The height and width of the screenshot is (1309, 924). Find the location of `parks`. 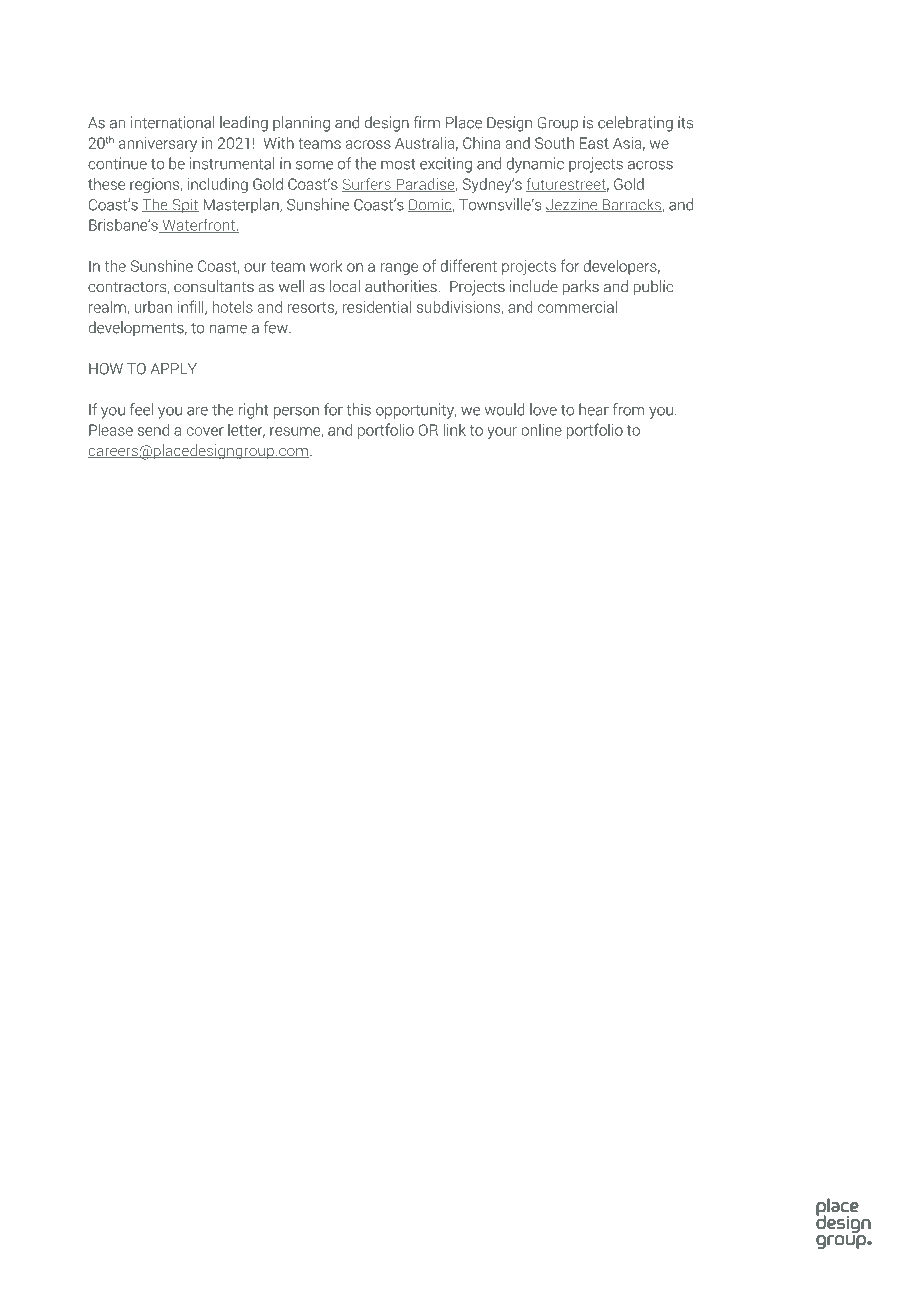

parks is located at coordinates (581, 288).
